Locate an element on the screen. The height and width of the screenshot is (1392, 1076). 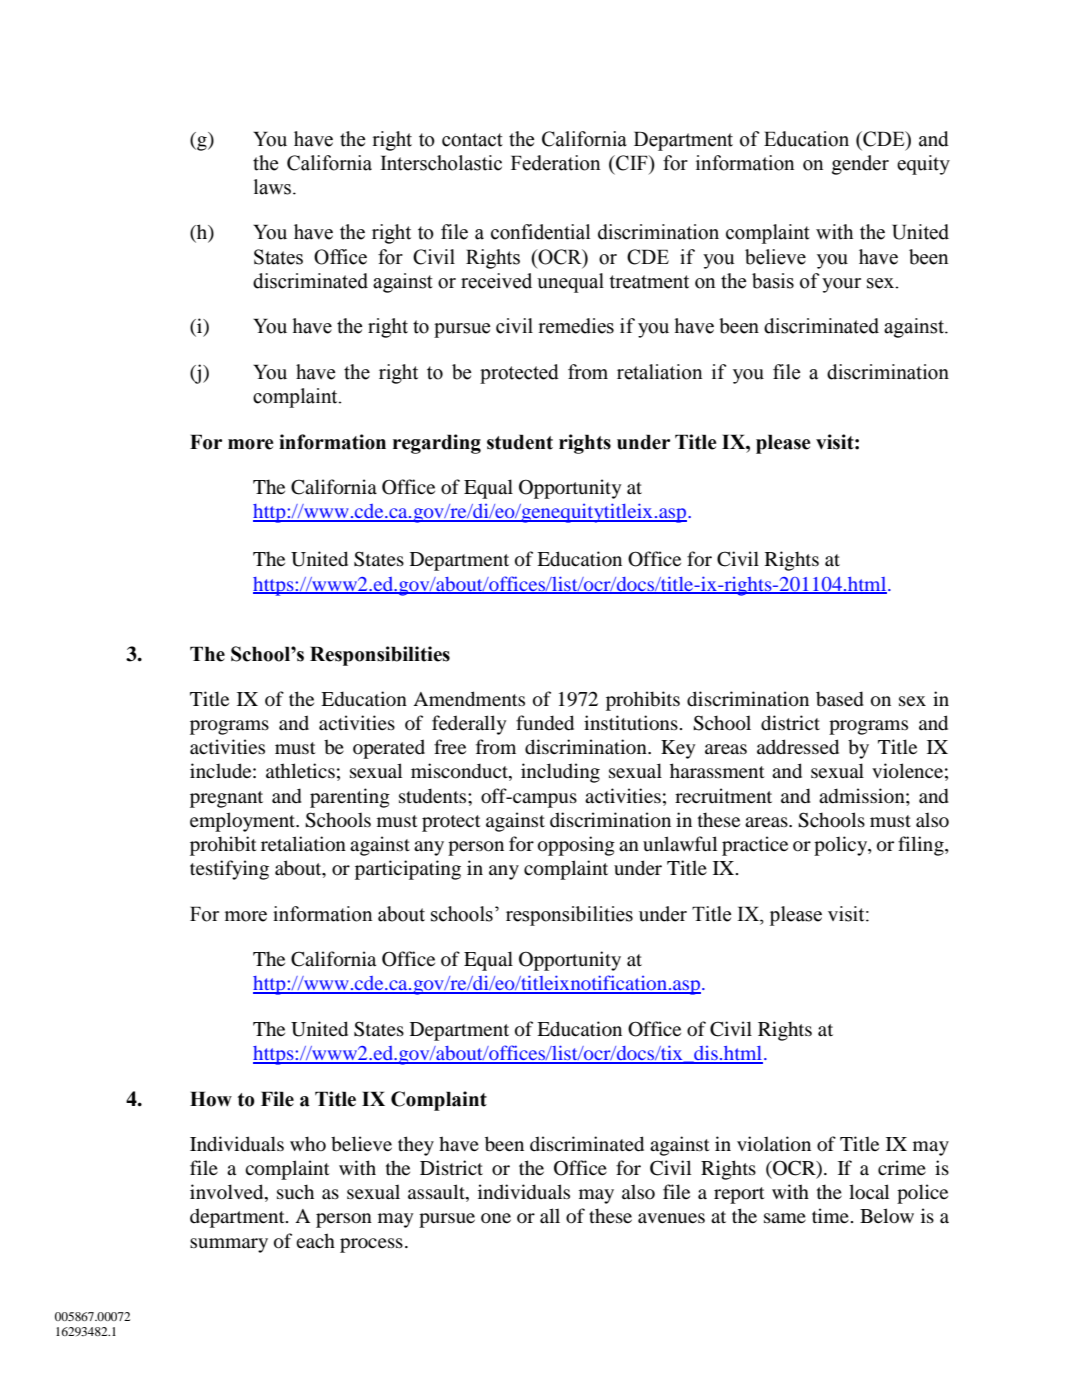
laws is located at coordinates (274, 187).
